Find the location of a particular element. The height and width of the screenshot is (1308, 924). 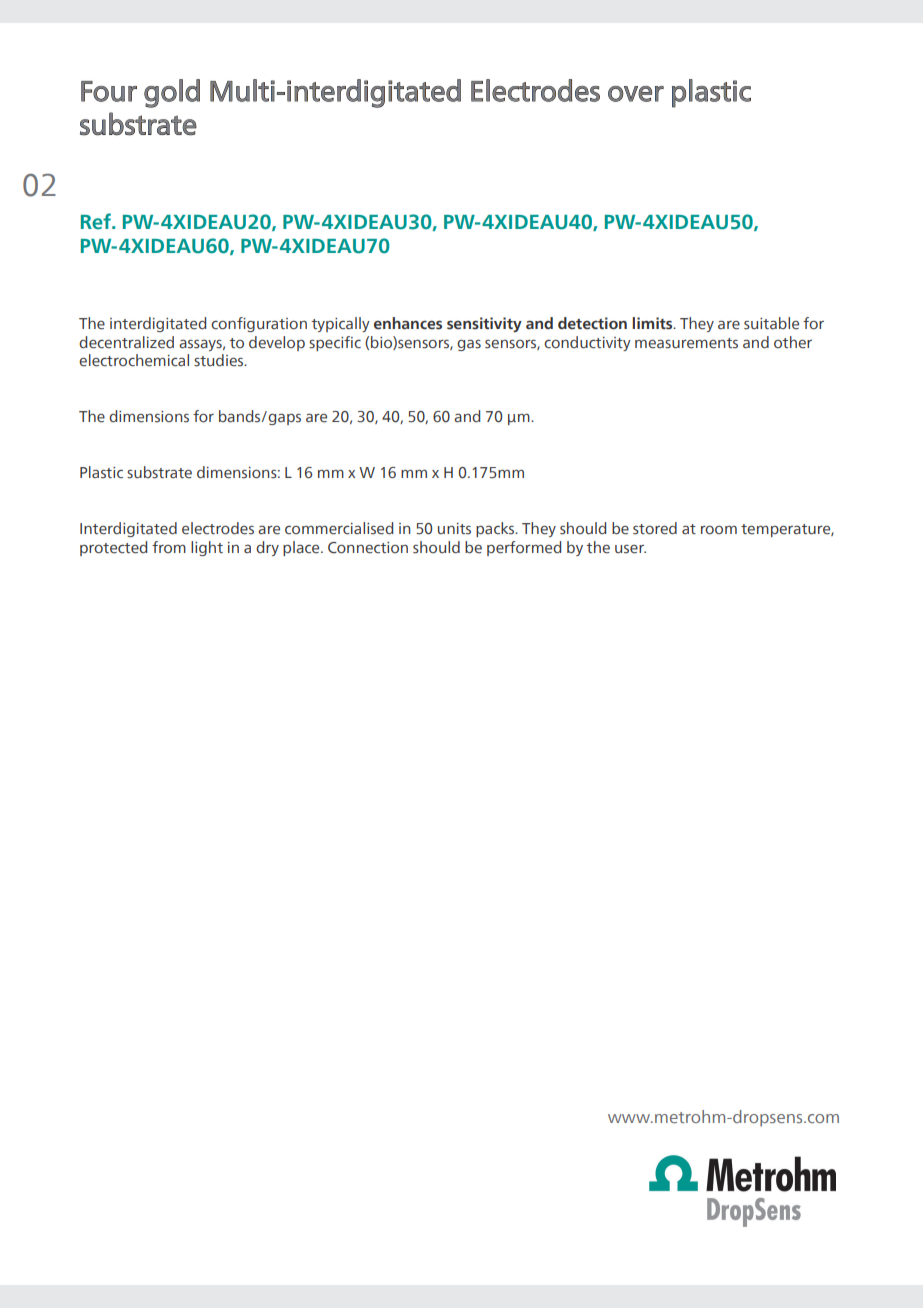

over is located at coordinates (636, 94).
